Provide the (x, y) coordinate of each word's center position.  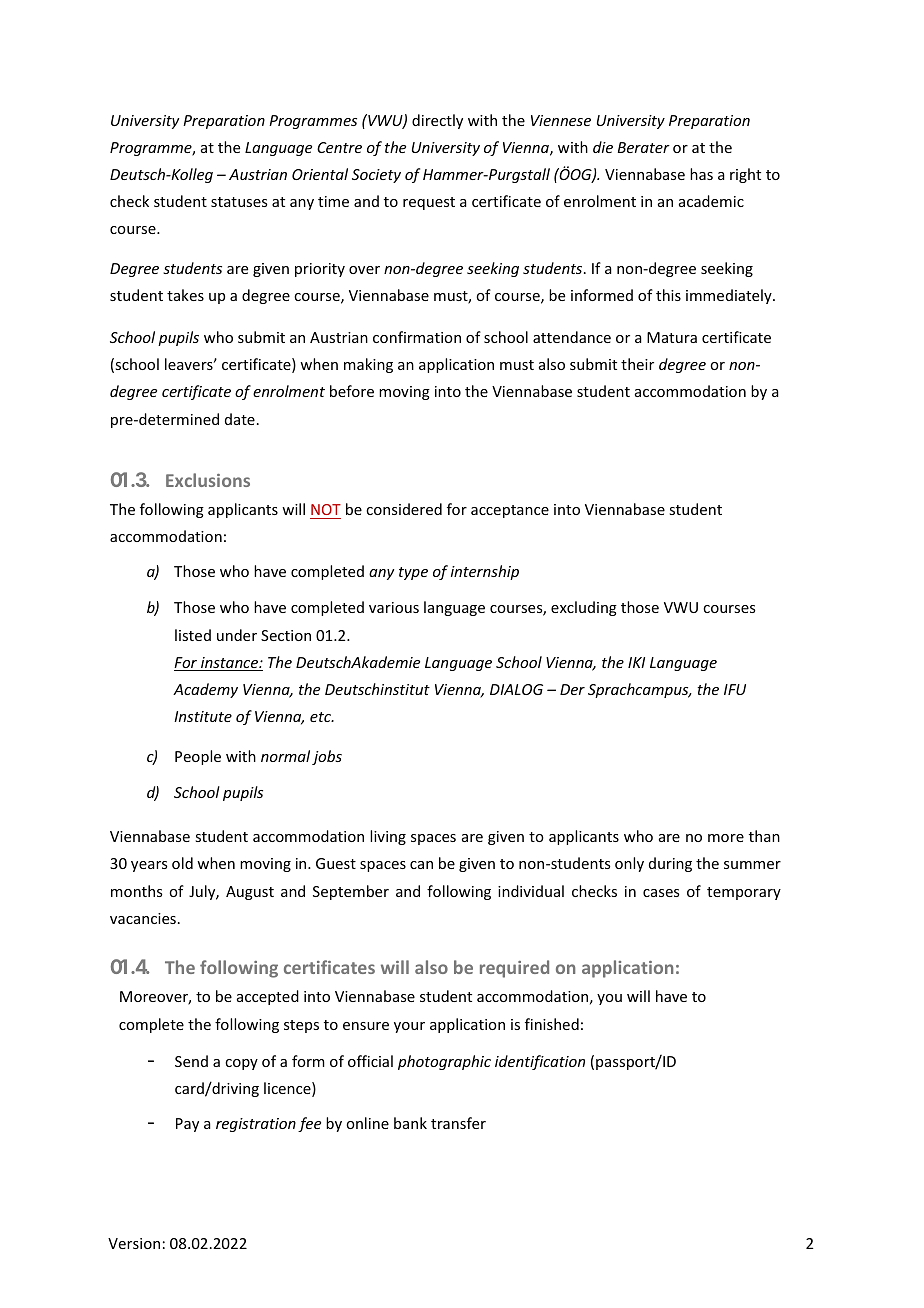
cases (661, 893)
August (250, 893)
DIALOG (516, 689)
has (701, 174)
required (514, 969)
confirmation (417, 337)
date (240, 419)
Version (134, 1243)
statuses (239, 202)
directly (437, 121)
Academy (205, 690)
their (637, 364)
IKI (636, 662)
